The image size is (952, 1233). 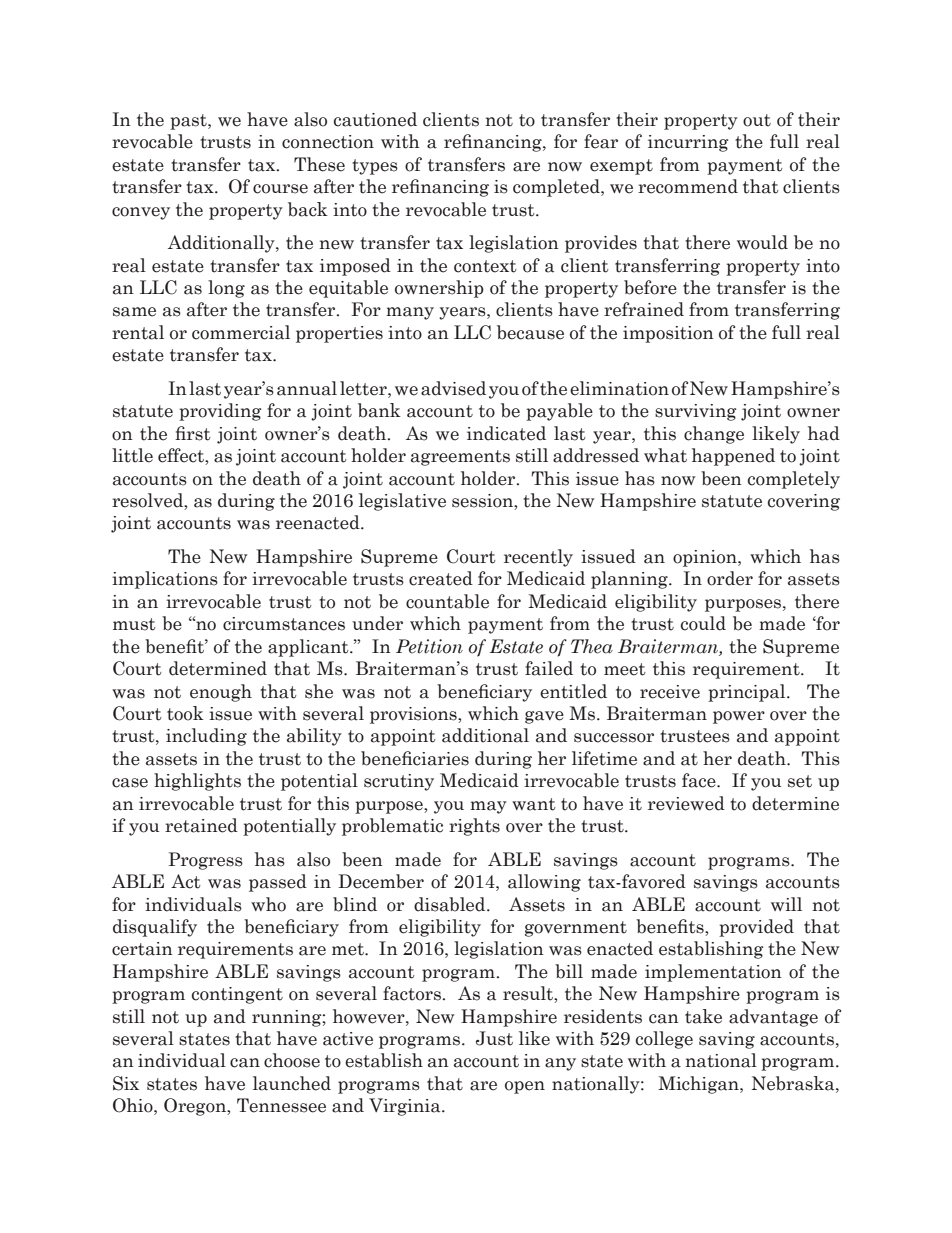 I want to click on Tennessee, so click(x=281, y=1105).
